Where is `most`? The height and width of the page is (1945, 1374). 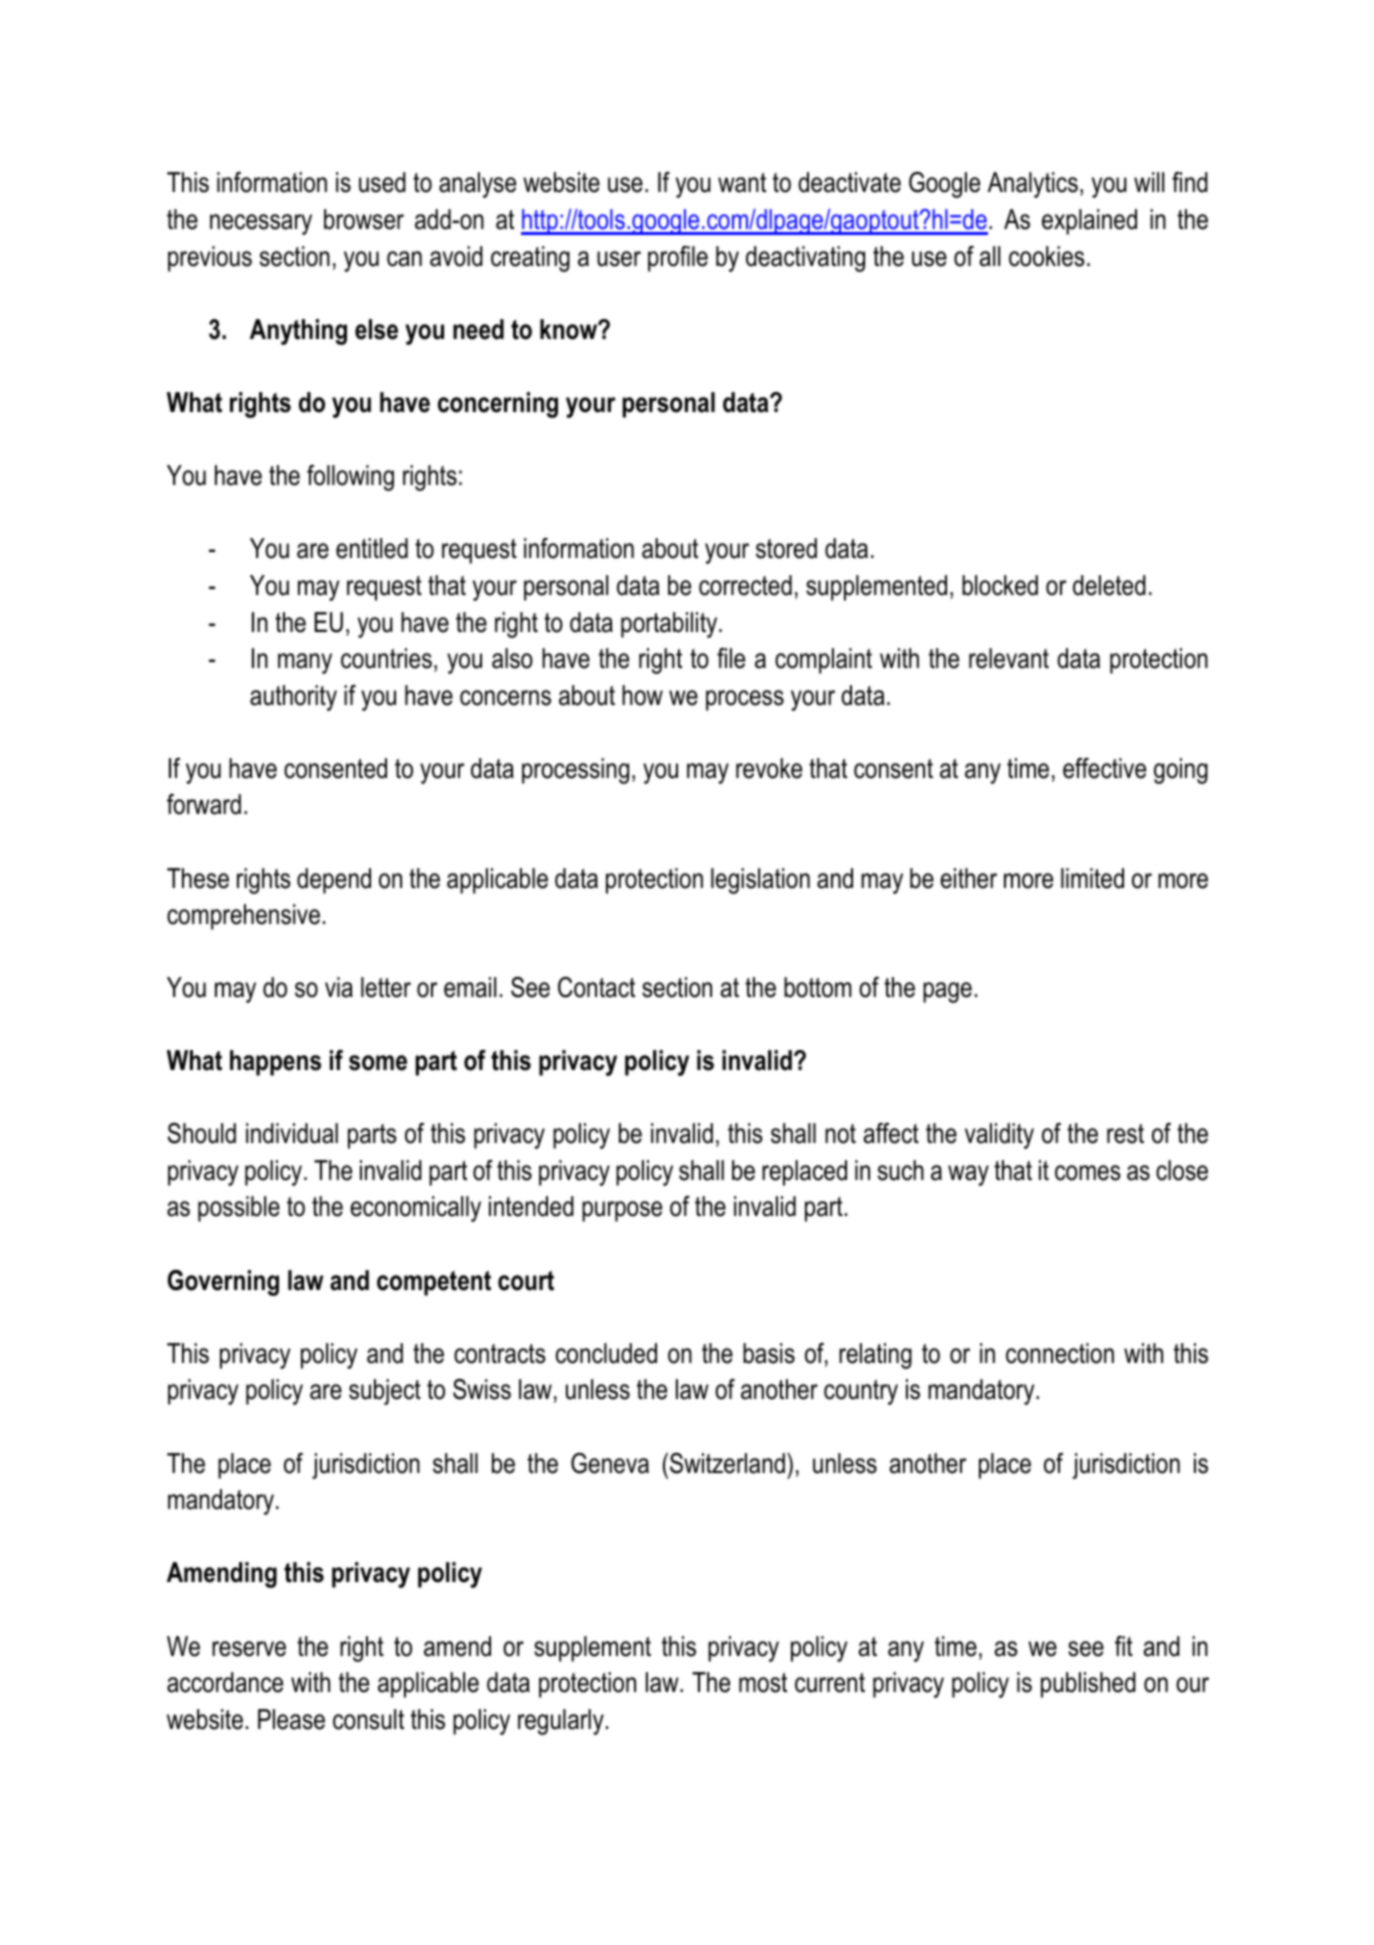
most is located at coordinates (763, 1683).
